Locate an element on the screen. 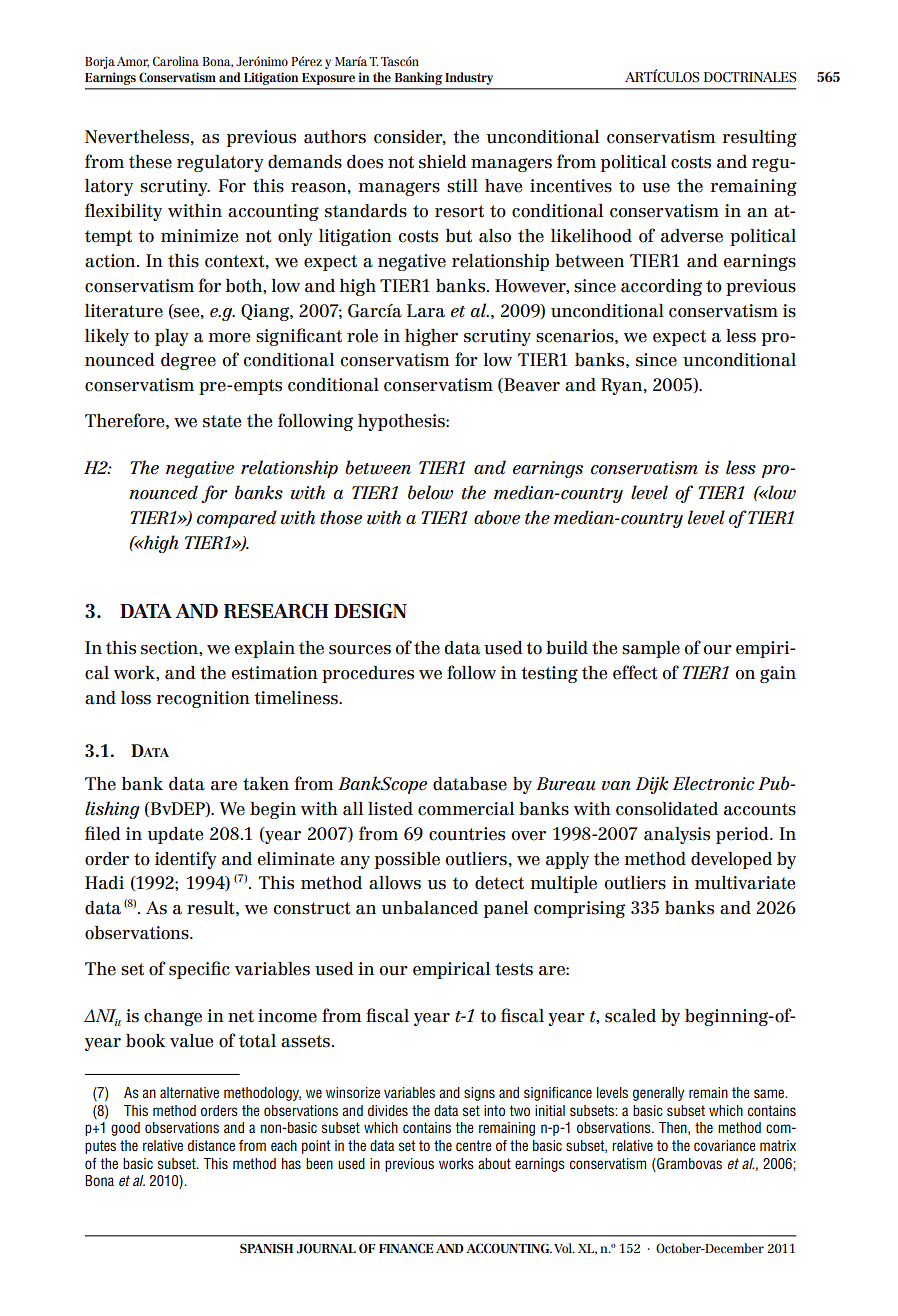 The width and height of the screenshot is (898, 1316). recognition is located at coordinates (203, 699).
